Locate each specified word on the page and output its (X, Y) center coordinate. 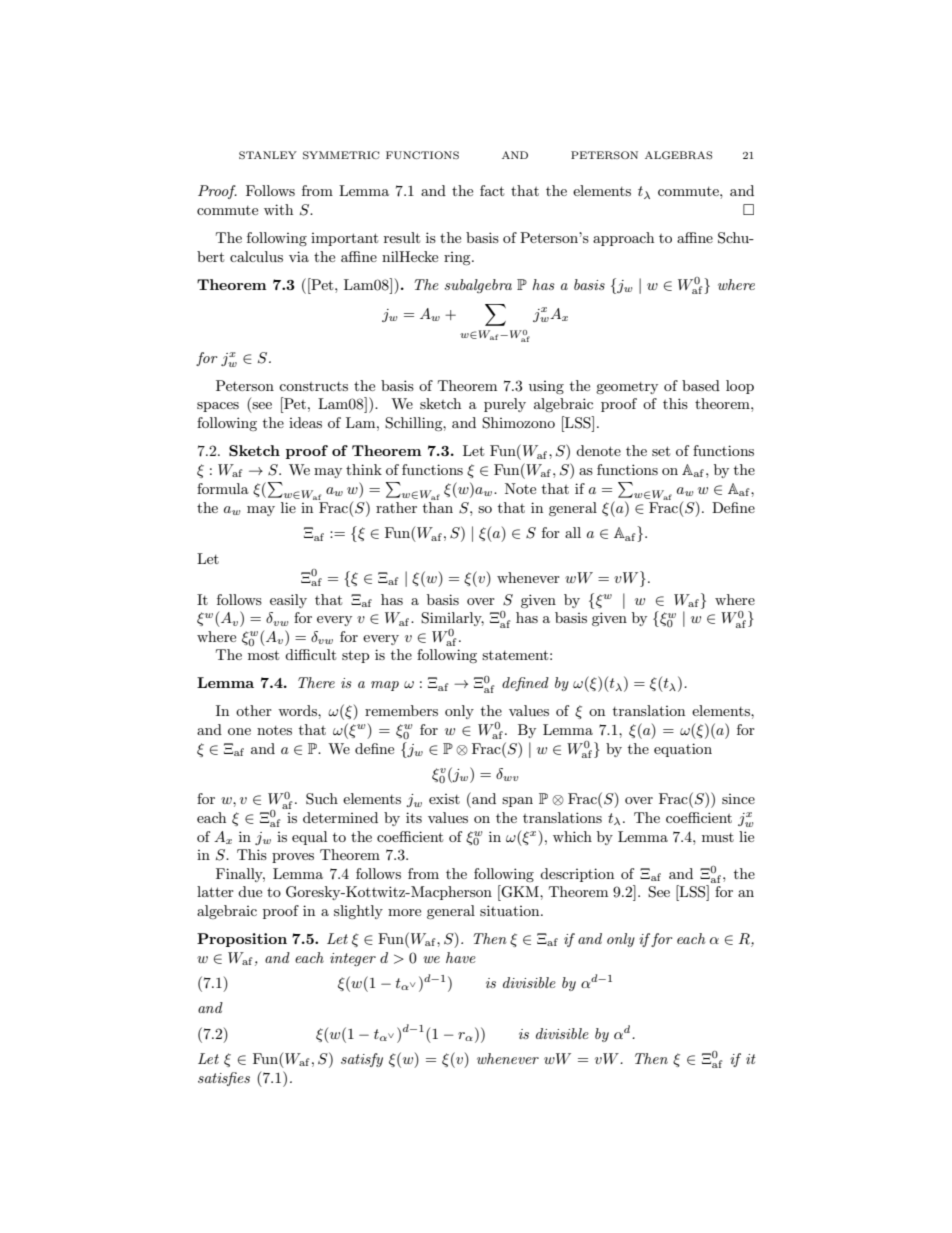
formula (223, 488)
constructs (313, 386)
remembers (401, 710)
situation (511, 910)
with (278, 209)
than (438, 507)
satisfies (224, 1079)
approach (623, 239)
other (254, 710)
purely (505, 405)
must (718, 837)
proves (293, 858)
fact (492, 190)
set (661, 451)
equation (683, 750)
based (701, 385)
